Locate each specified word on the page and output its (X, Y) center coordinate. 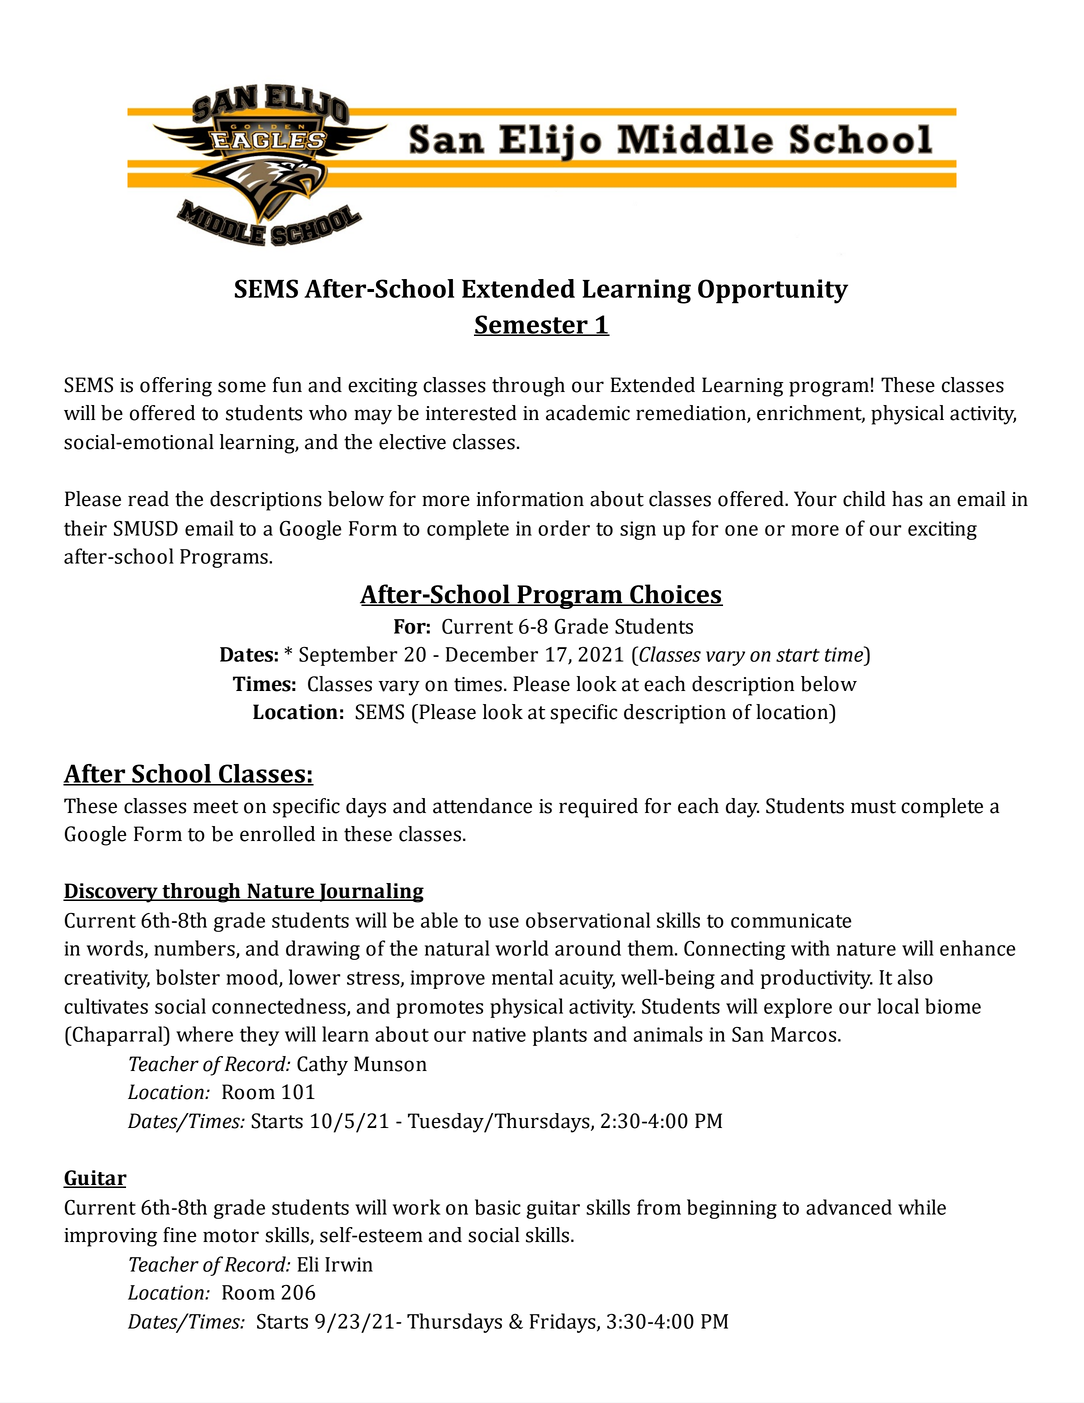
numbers (195, 949)
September (348, 656)
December (492, 654)
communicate (791, 920)
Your (815, 499)
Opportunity (773, 291)
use (503, 922)
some (242, 387)
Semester (532, 325)
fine (180, 1235)
